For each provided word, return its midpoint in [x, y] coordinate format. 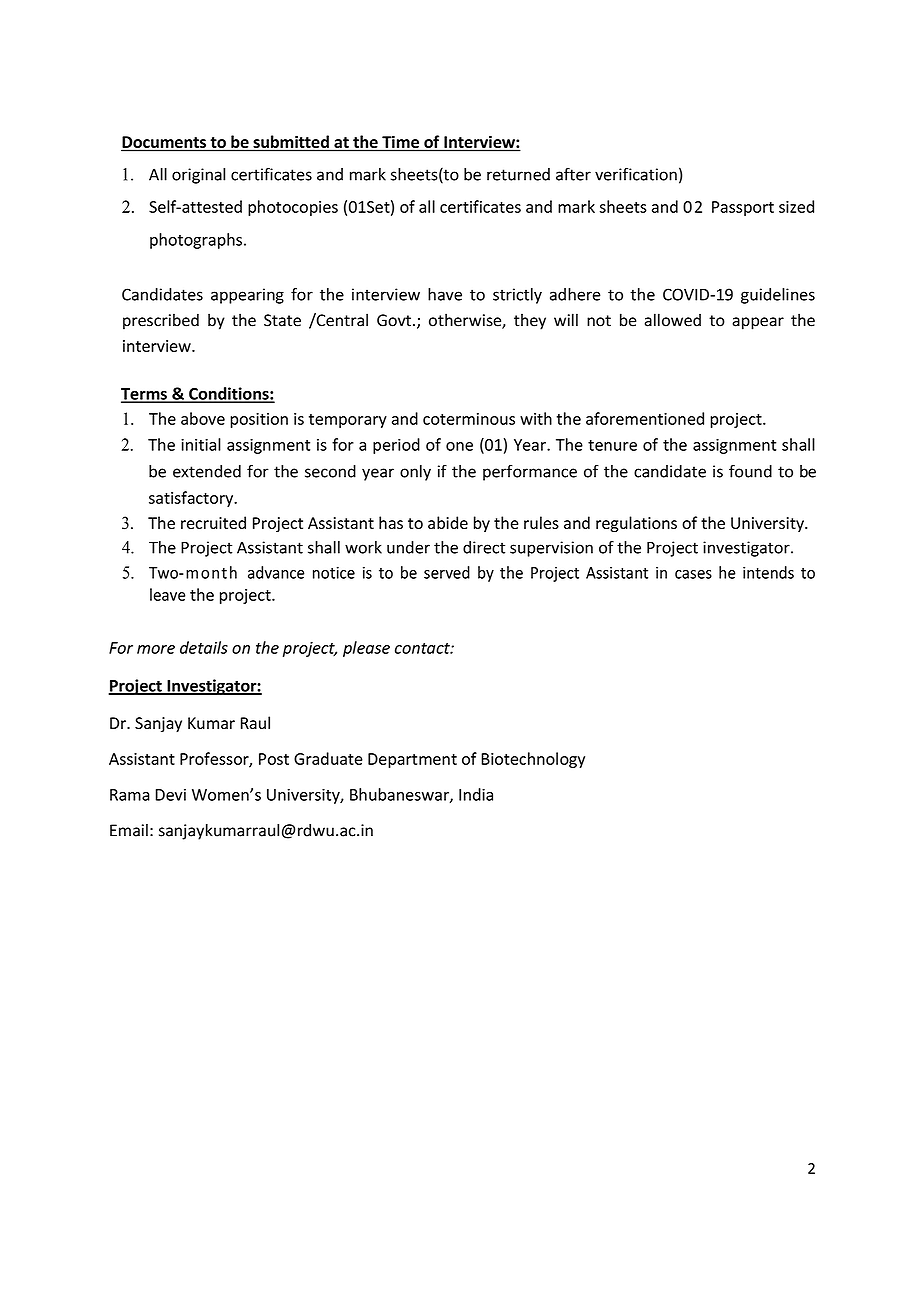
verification [636, 174]
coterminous [469, 419]
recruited [213, 522]
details [204, 647]
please [366, 649]
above [203, 418]
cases [693, 574]
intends [768, 572]
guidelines [778, 296]
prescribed [161, 321]
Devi [171, 795]
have [445, 294]
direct [484, 547]
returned [518, 174]
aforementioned [645, 418]
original [198, 176]
